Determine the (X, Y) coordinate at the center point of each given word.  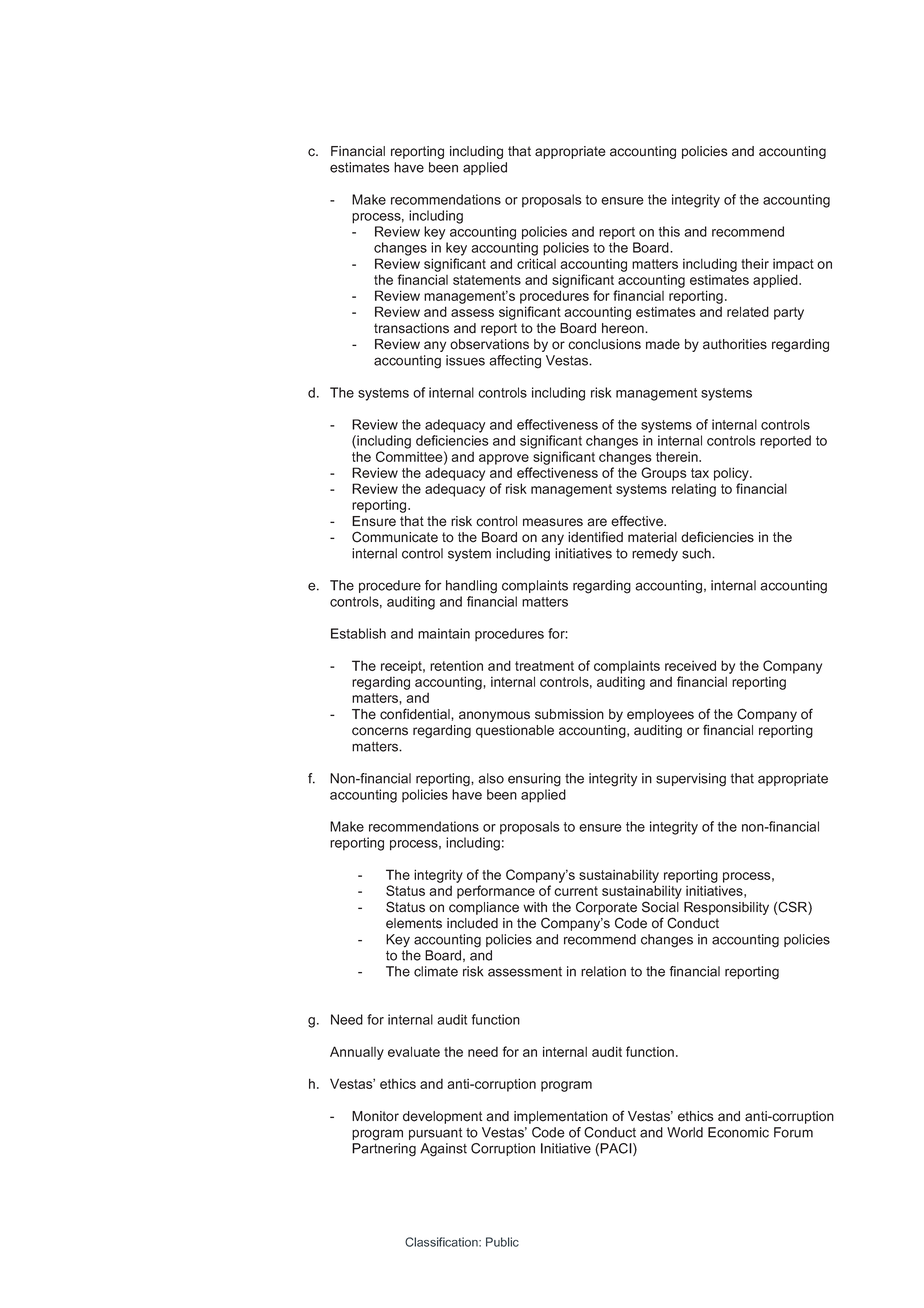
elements (414, 923)
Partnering (384, 1150)
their (755, 263)
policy (732, 474)
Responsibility (726, 908)
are (597, 522)
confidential (416, 714)
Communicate (395, 537)
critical (536, 263)
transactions (411, 328)
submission (569, 714)
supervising (691, 780)
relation (603, 971)
